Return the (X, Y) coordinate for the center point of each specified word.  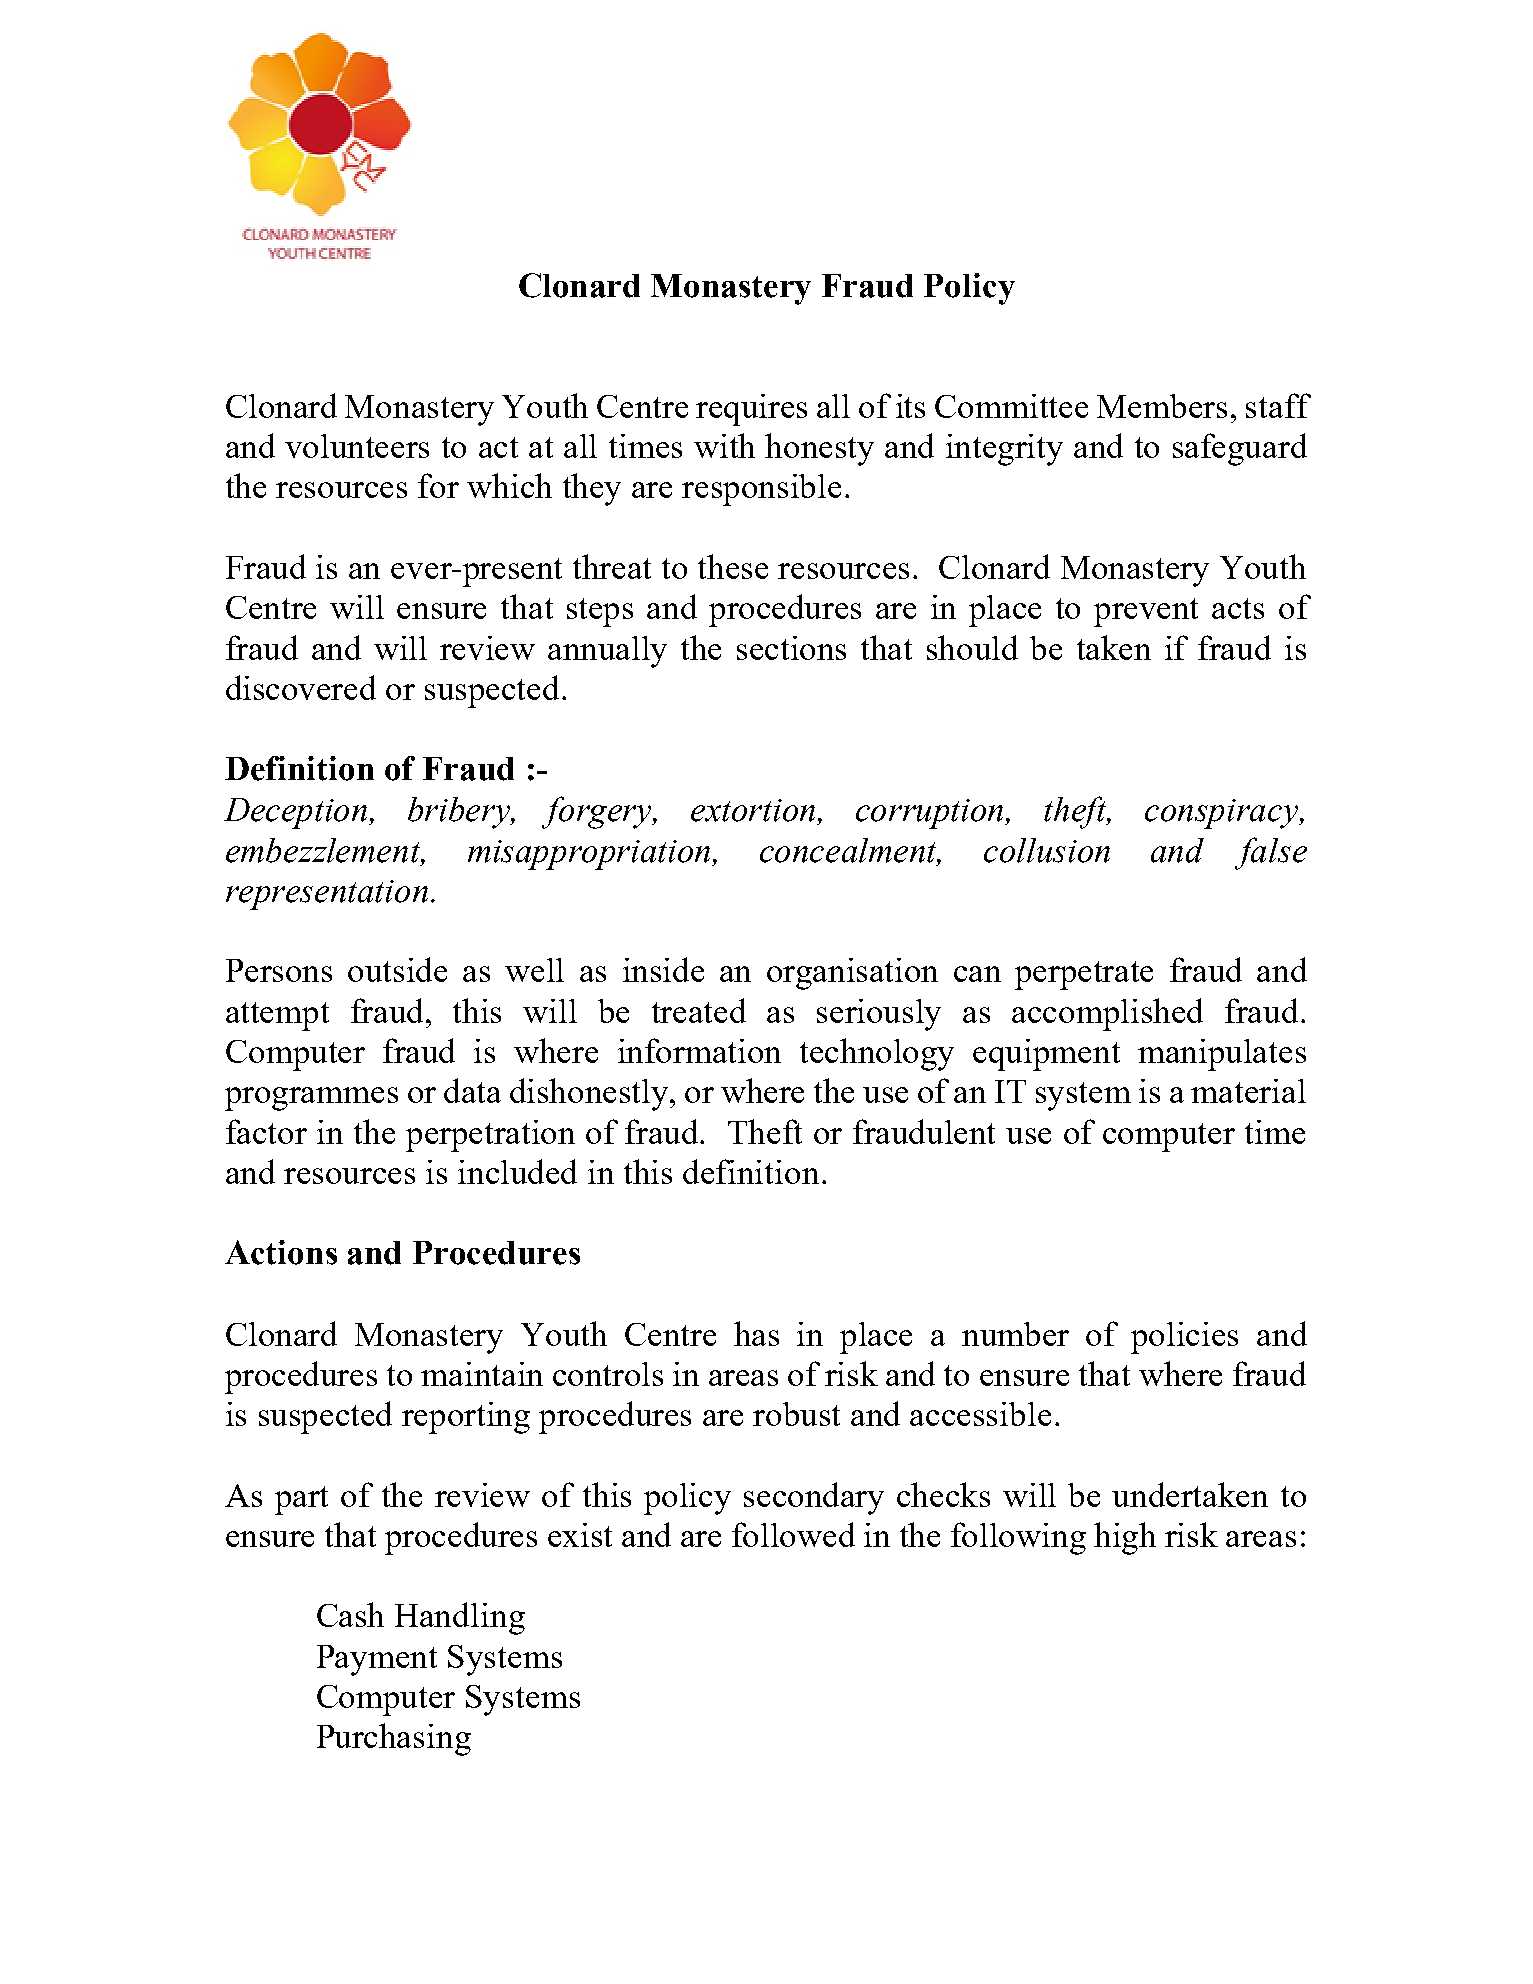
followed (793, 1534)
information (699, 1050)
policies (1184, 1338)
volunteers (357, 446)
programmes (311, 1099)
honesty (819, 449)
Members (1162, 406)
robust (796, 1414)
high (1125, 1538)
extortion (755, 810)
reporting (466, 1418)
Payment (377, 1660)
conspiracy (1223, 814)
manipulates (1222, 1055)
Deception (297, 813)
